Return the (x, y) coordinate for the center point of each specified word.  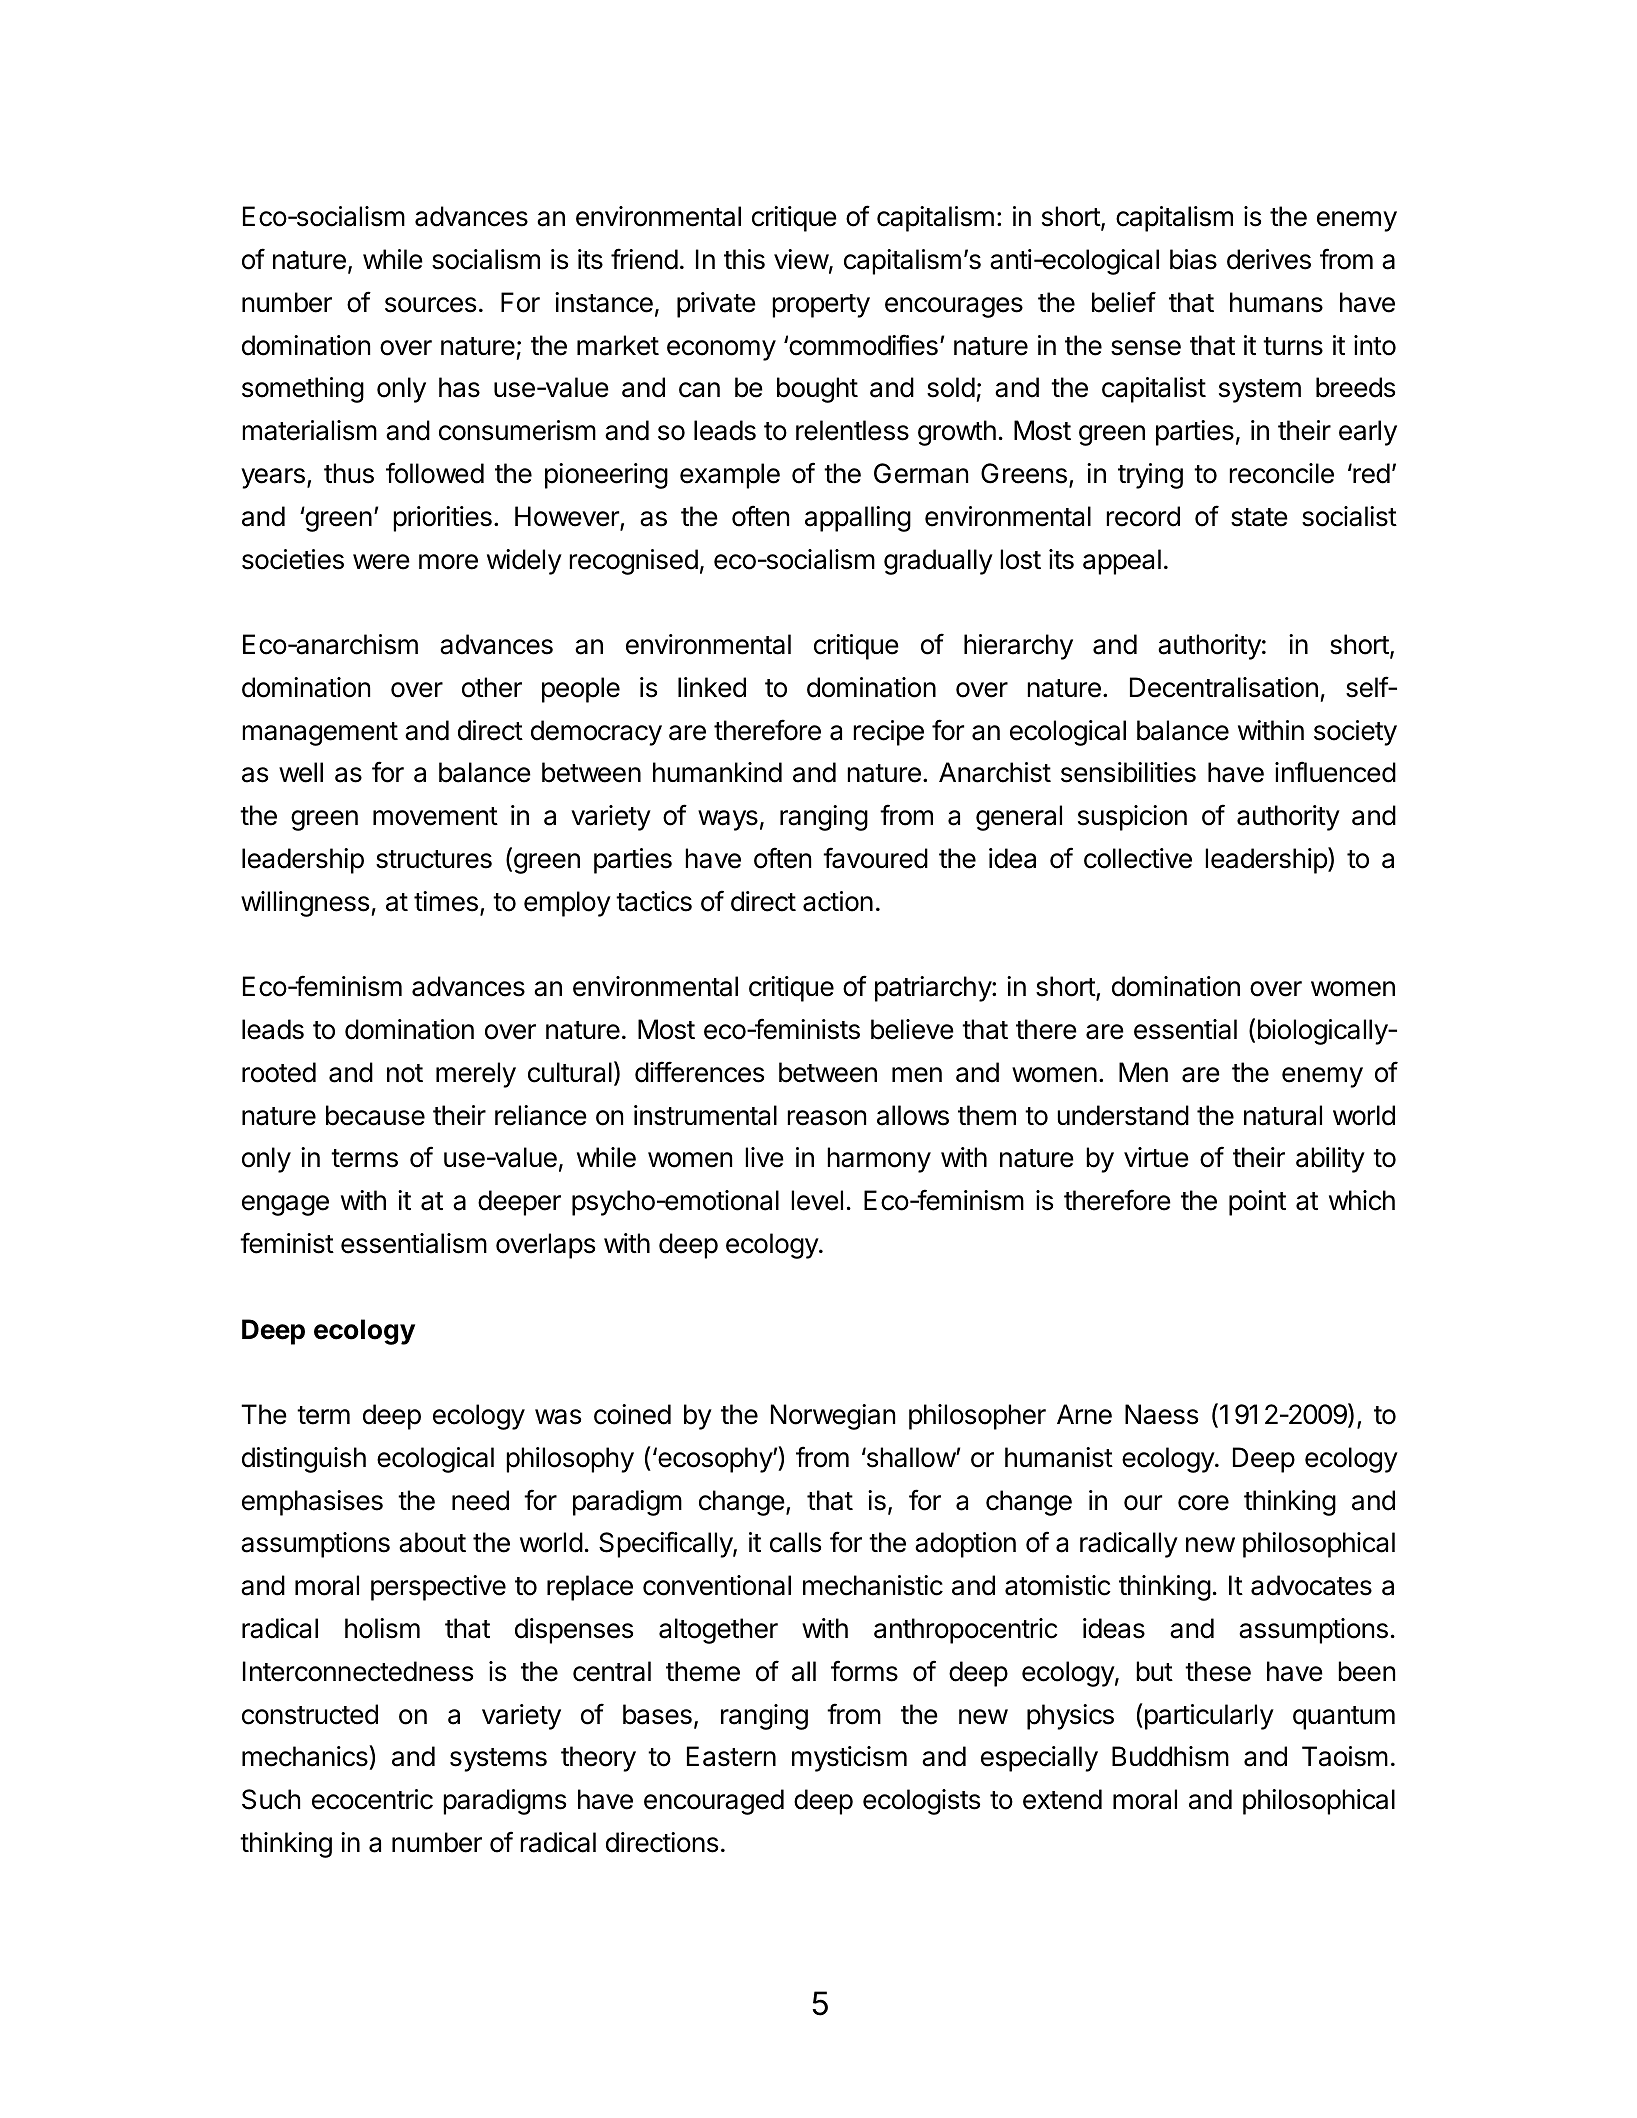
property (821, 306)
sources (430, 305)
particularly (1208, 1716)
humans (1276, 302)
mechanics (306, 1757)
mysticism (849, 1759)
